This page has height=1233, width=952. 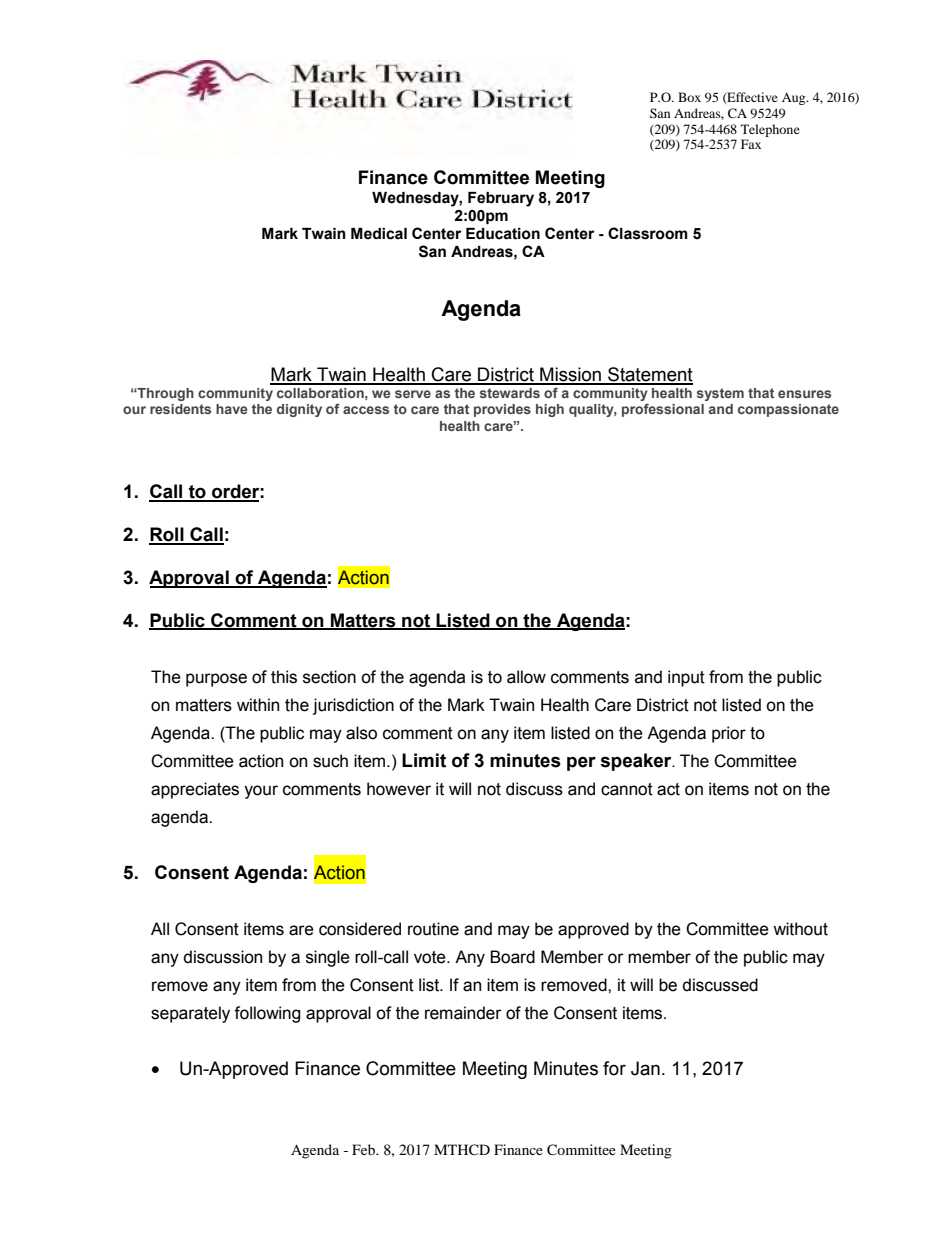 What do you see at coordinates (720, 394) in the page?
I see `system` at bounding box center [720, 394].
